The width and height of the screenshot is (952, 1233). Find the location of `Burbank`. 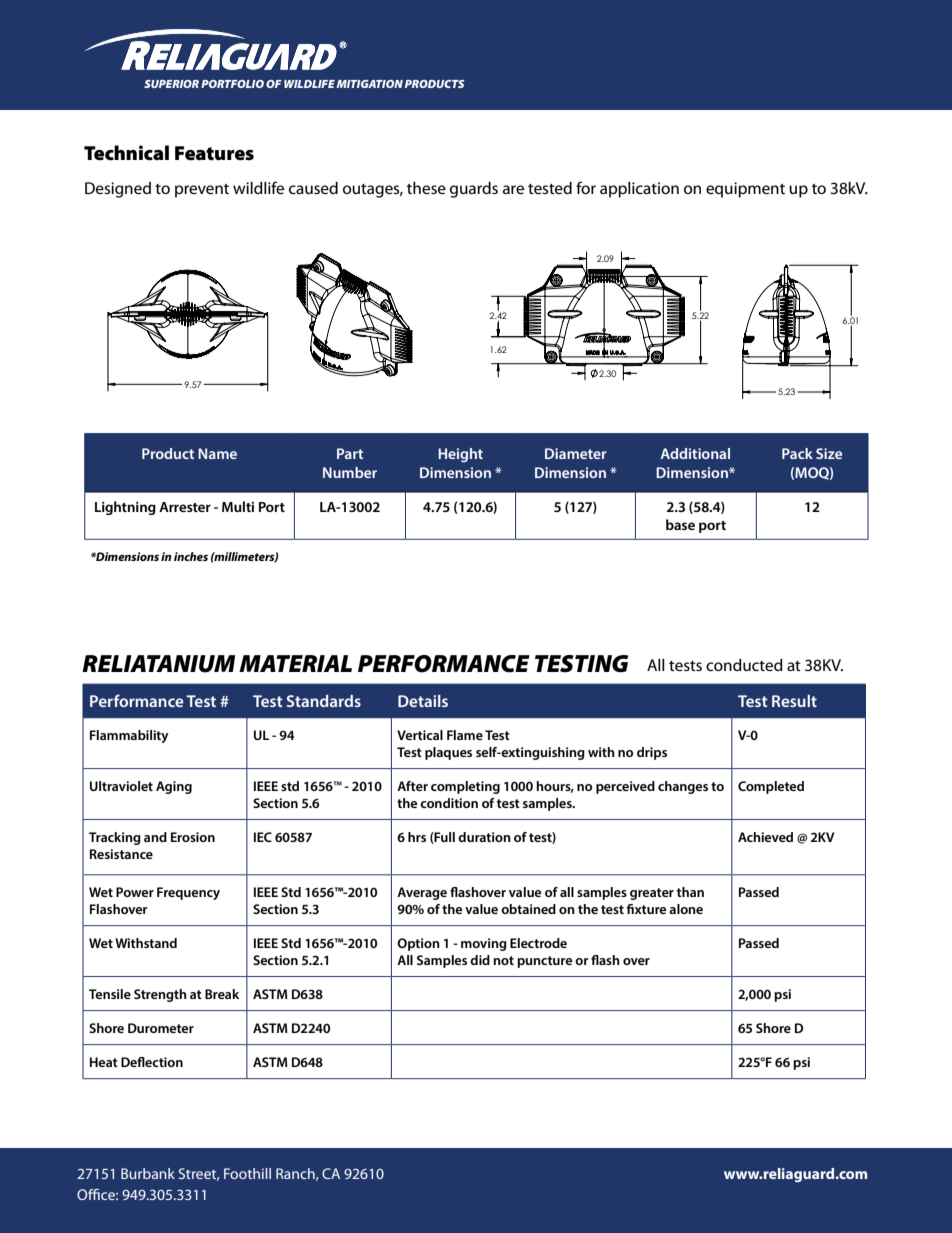

Burbank is located at coordinates (148, 1173).
